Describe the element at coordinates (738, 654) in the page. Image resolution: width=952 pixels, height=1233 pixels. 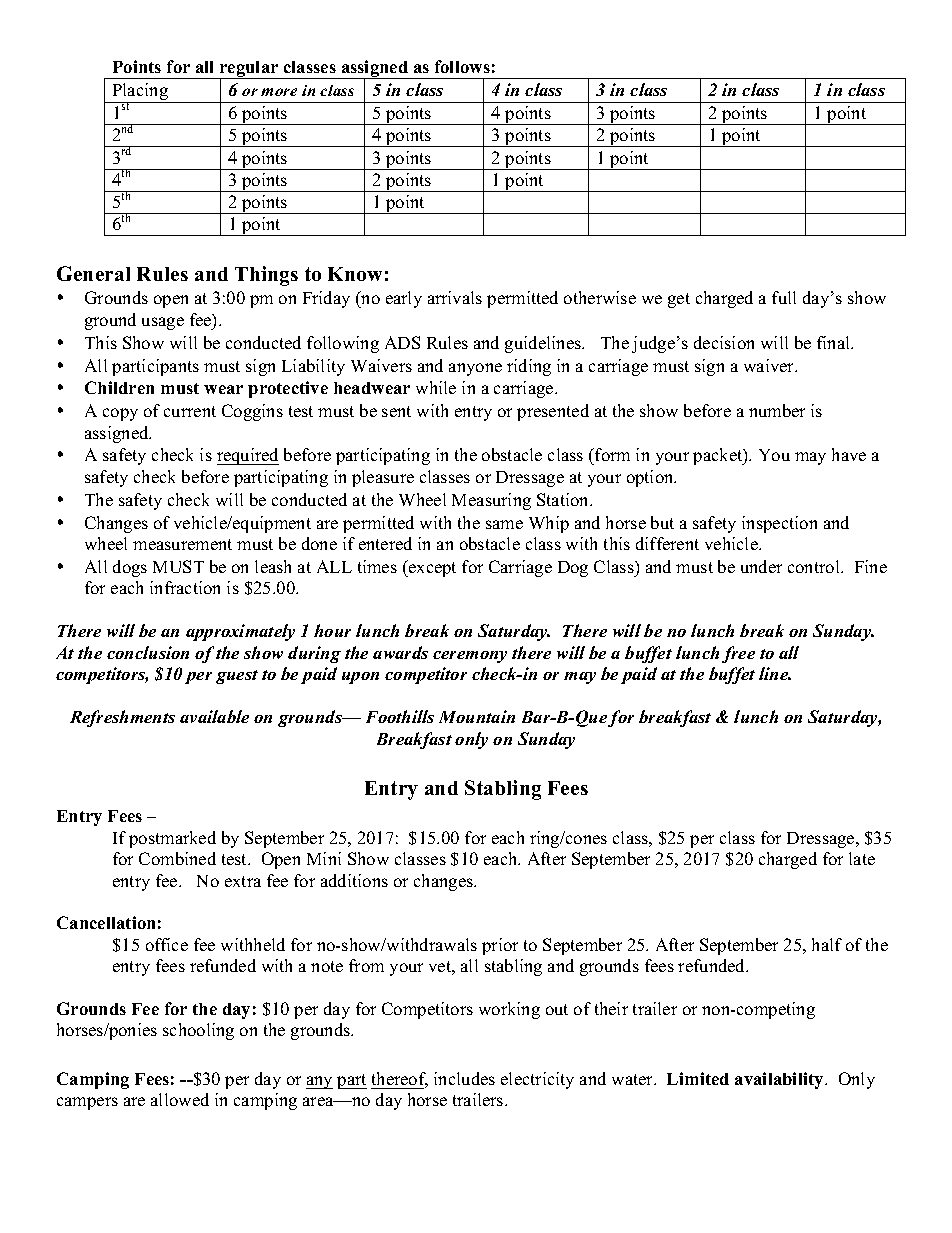
I see `free` at that location.
